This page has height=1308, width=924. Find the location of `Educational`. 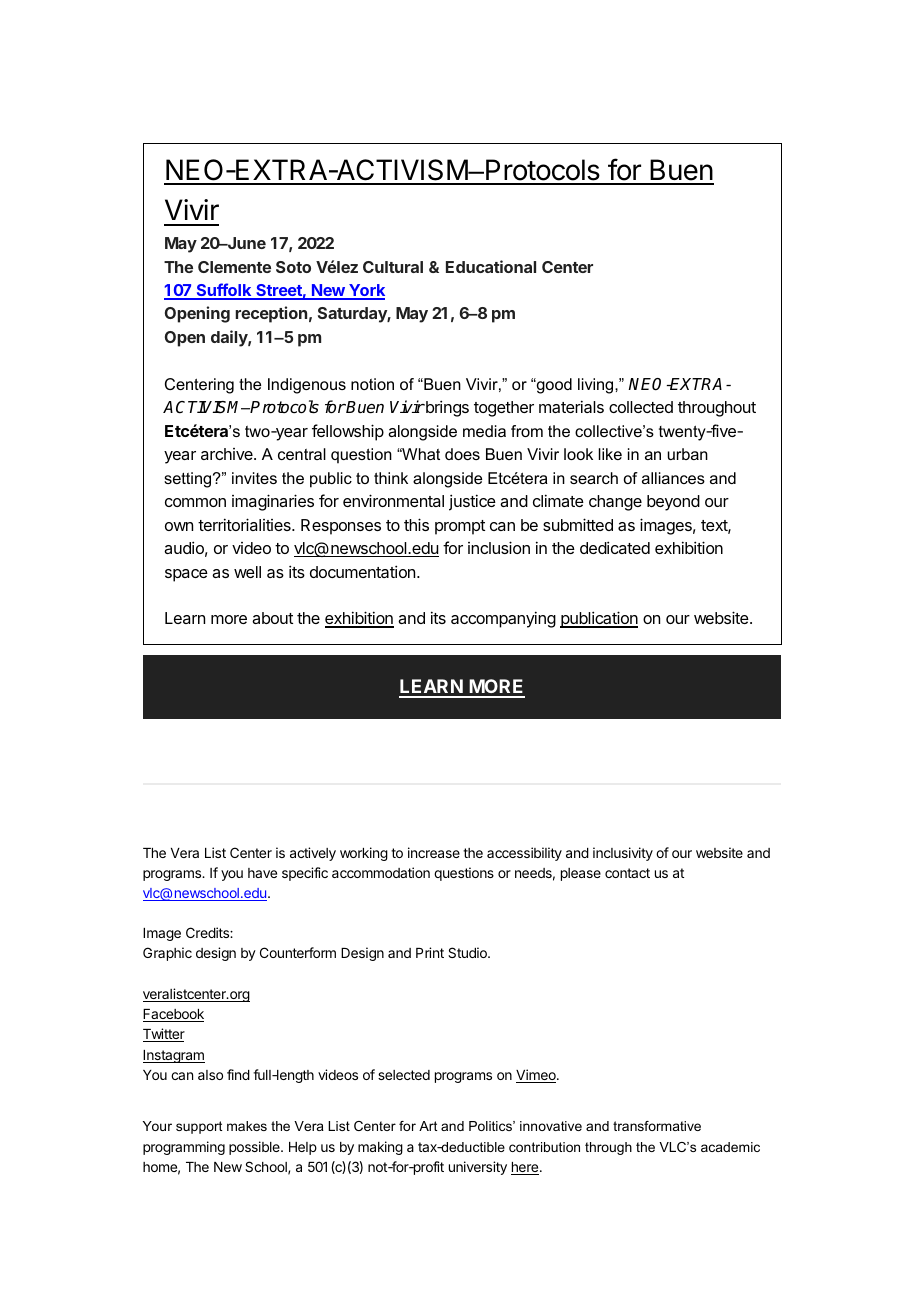

Educational is located at coordinates (491, 266).
